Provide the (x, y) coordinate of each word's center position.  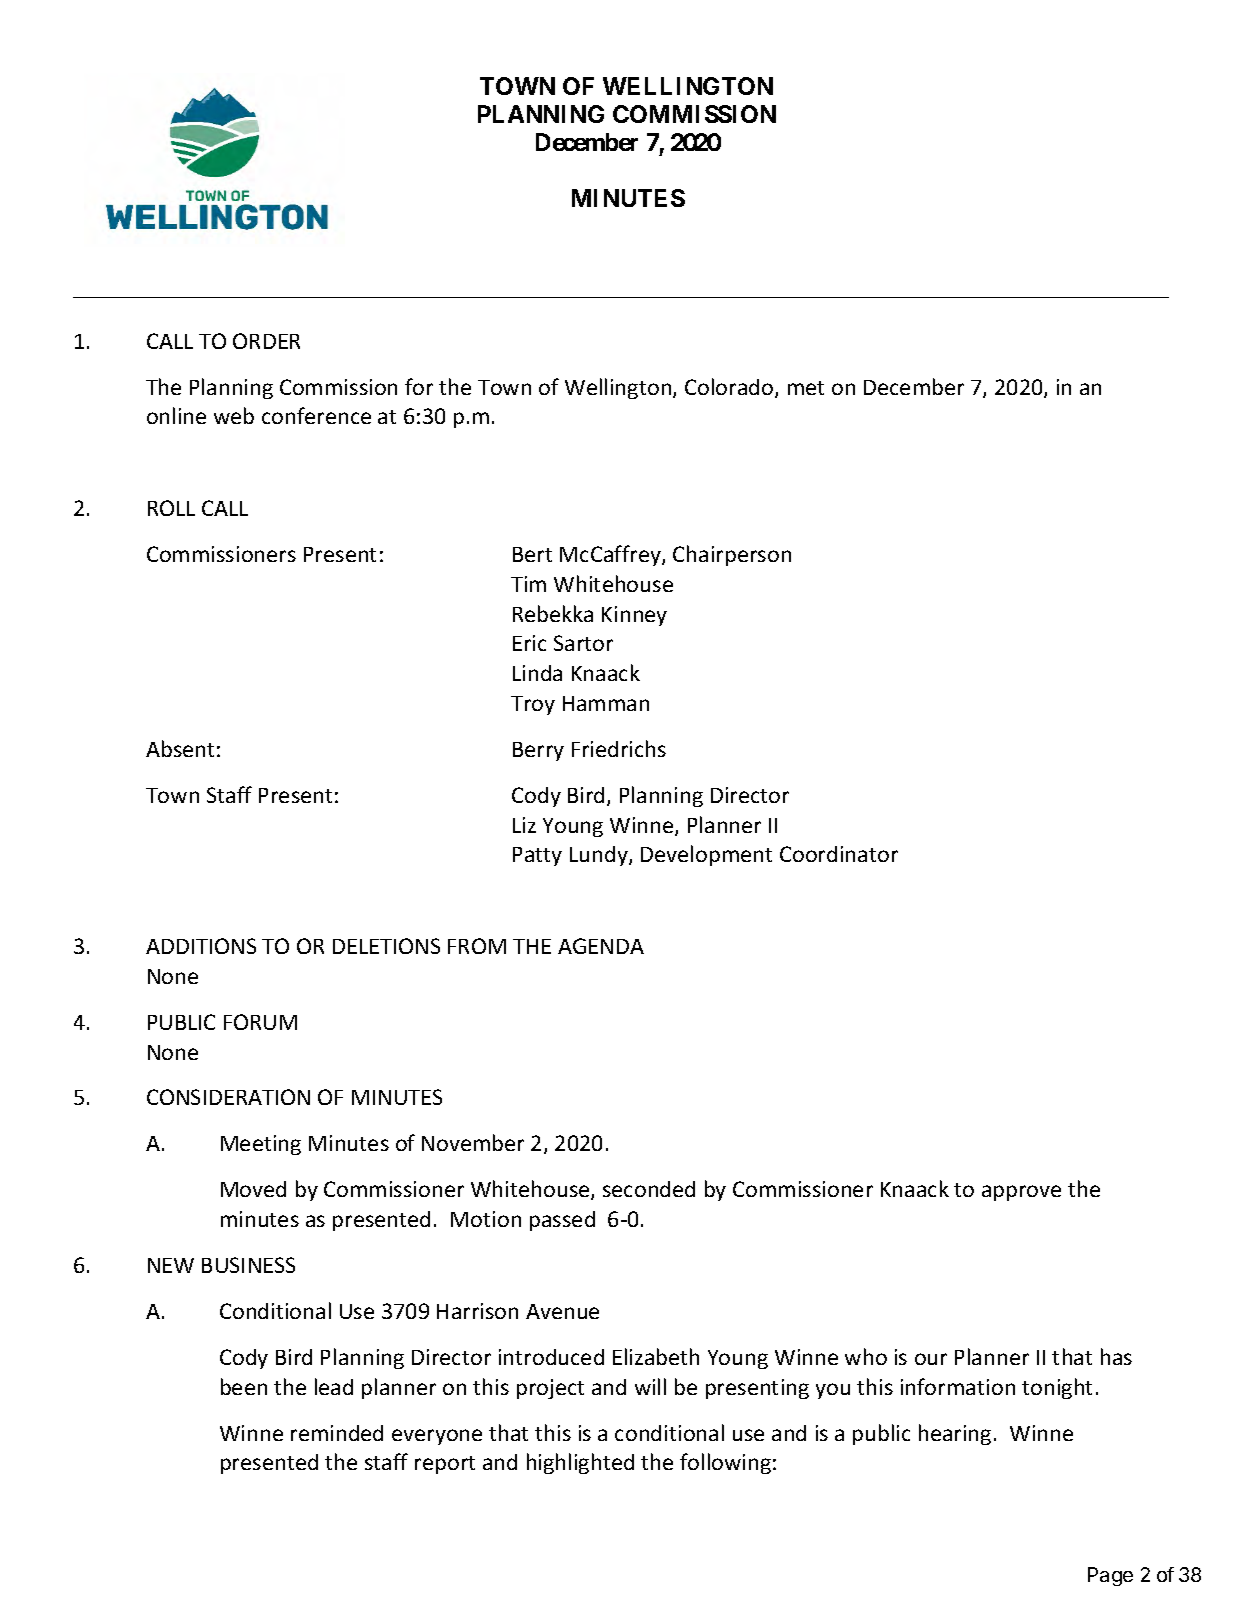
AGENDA (601, 946)
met (806, 388)
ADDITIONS (201, 946)
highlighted (580, 1463)
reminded (337, 1433)
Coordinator (839, 854)
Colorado (730, 388)
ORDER (266, 341)
